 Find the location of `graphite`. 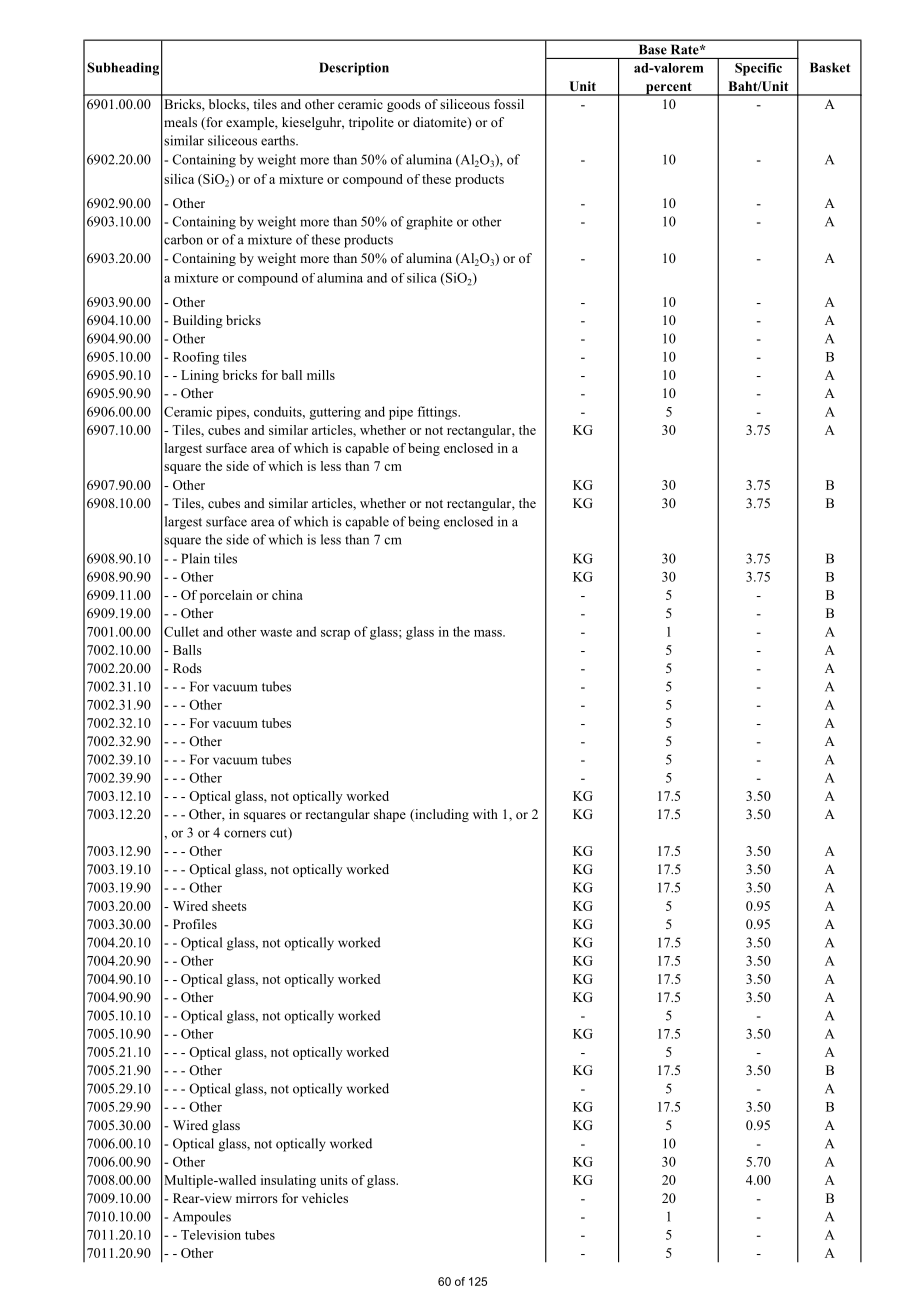

graphite is located at coordinates (429, 223).
